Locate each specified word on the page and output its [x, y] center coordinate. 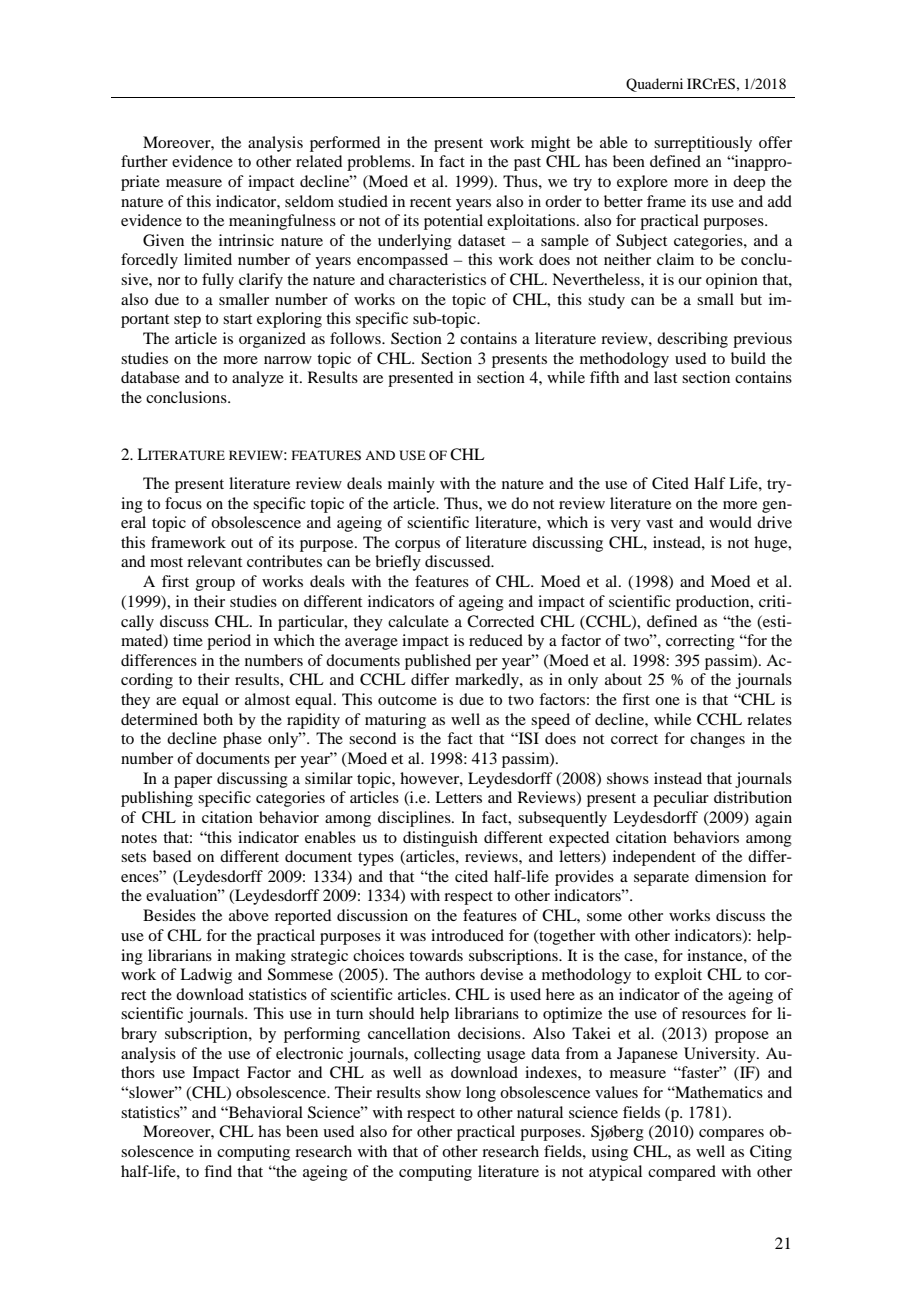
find [218, 1171]
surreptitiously [703, 144]
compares [731, 1135]
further [144, 161]
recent [430, 202]
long [481, 1094]
